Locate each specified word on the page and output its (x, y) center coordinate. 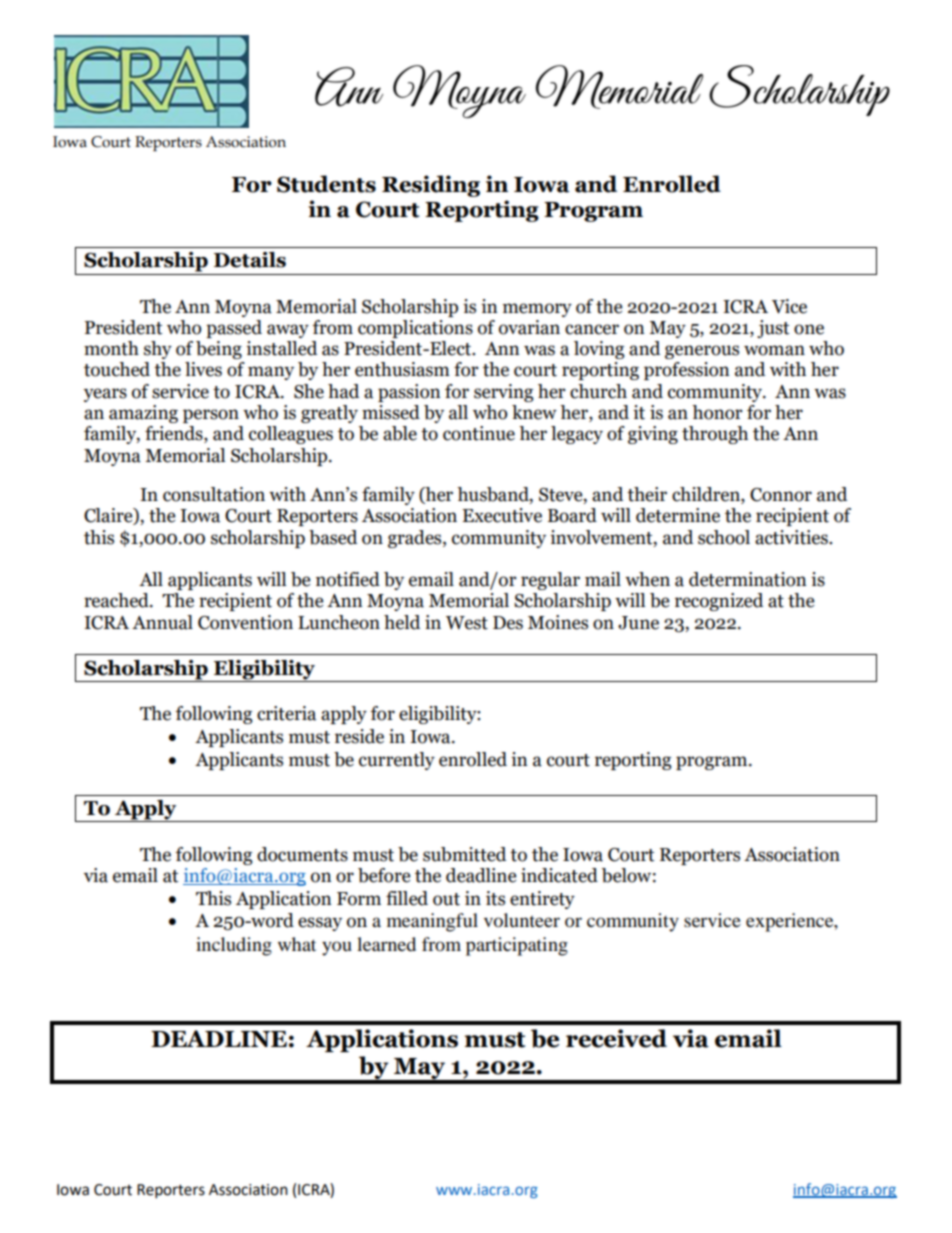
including (234, 946)
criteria (286, 713)
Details (250, 260)
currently (397, 761)
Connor (781, 495)
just (773, 329)
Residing (431, 186)
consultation (214, 494)
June (638, 623)
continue (479, 433)
